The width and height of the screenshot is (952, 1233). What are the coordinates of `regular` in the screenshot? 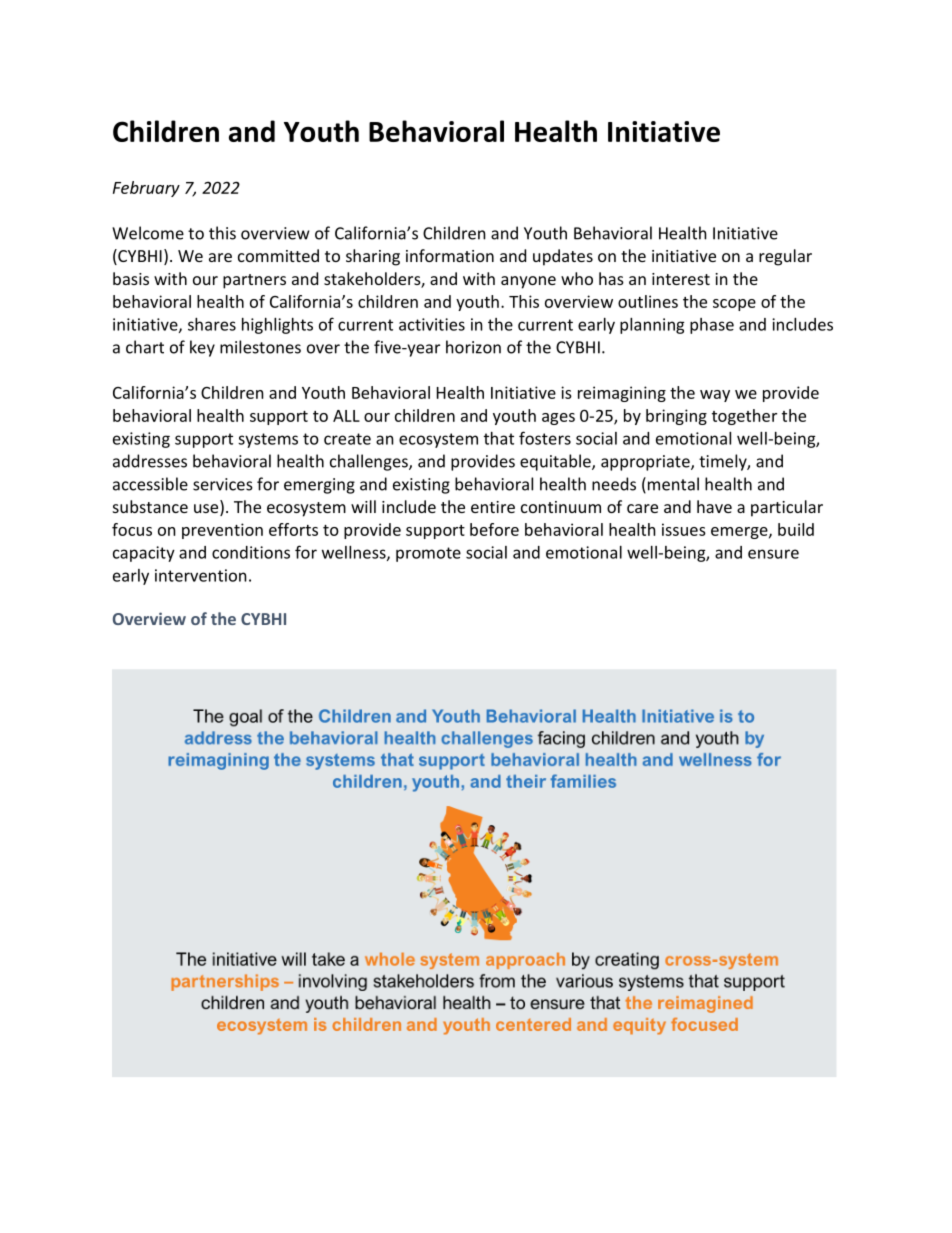 It's located at (785, 257).
